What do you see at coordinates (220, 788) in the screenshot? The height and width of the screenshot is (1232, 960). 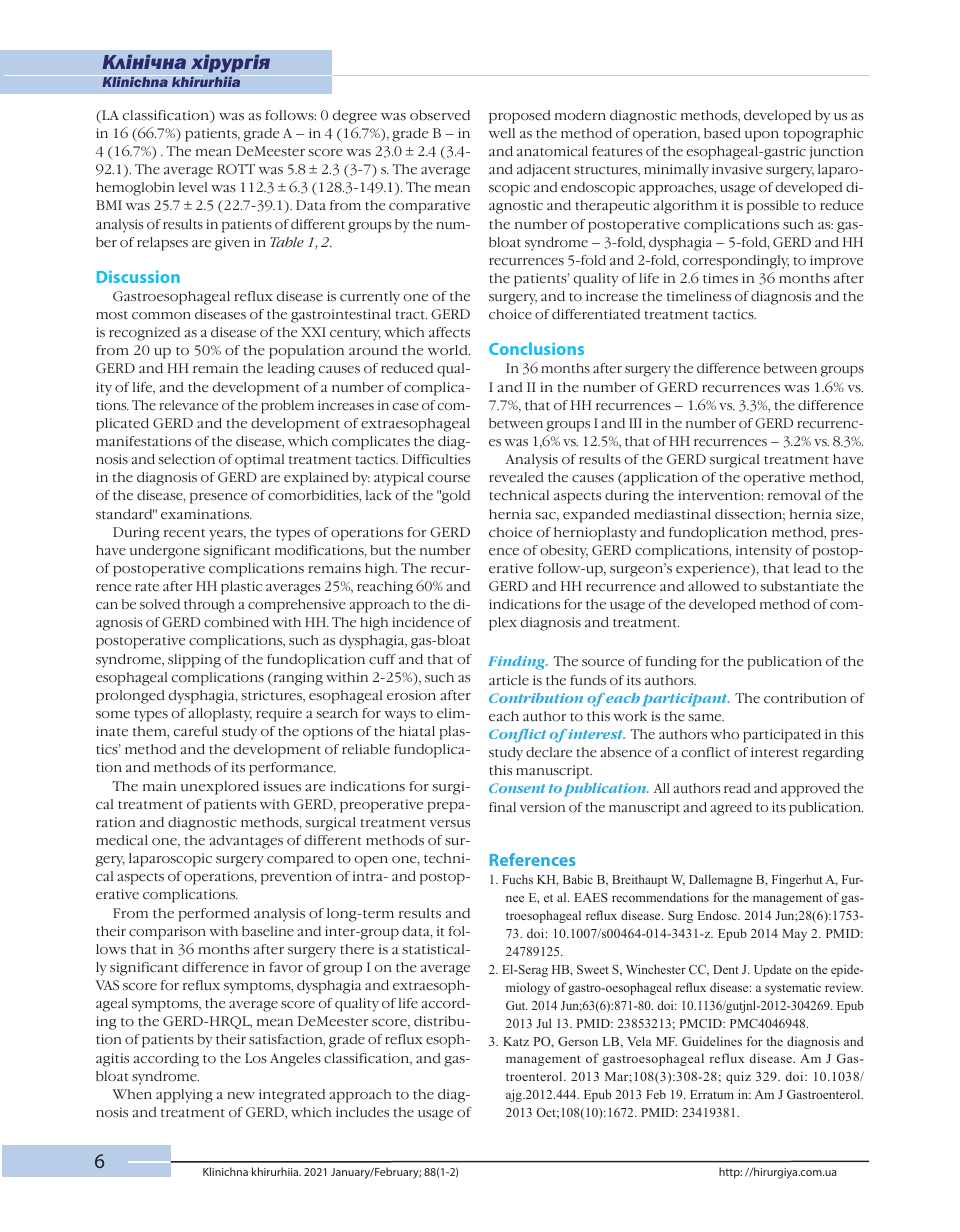 I see `unexplored` at bounding box center [220, 788].
